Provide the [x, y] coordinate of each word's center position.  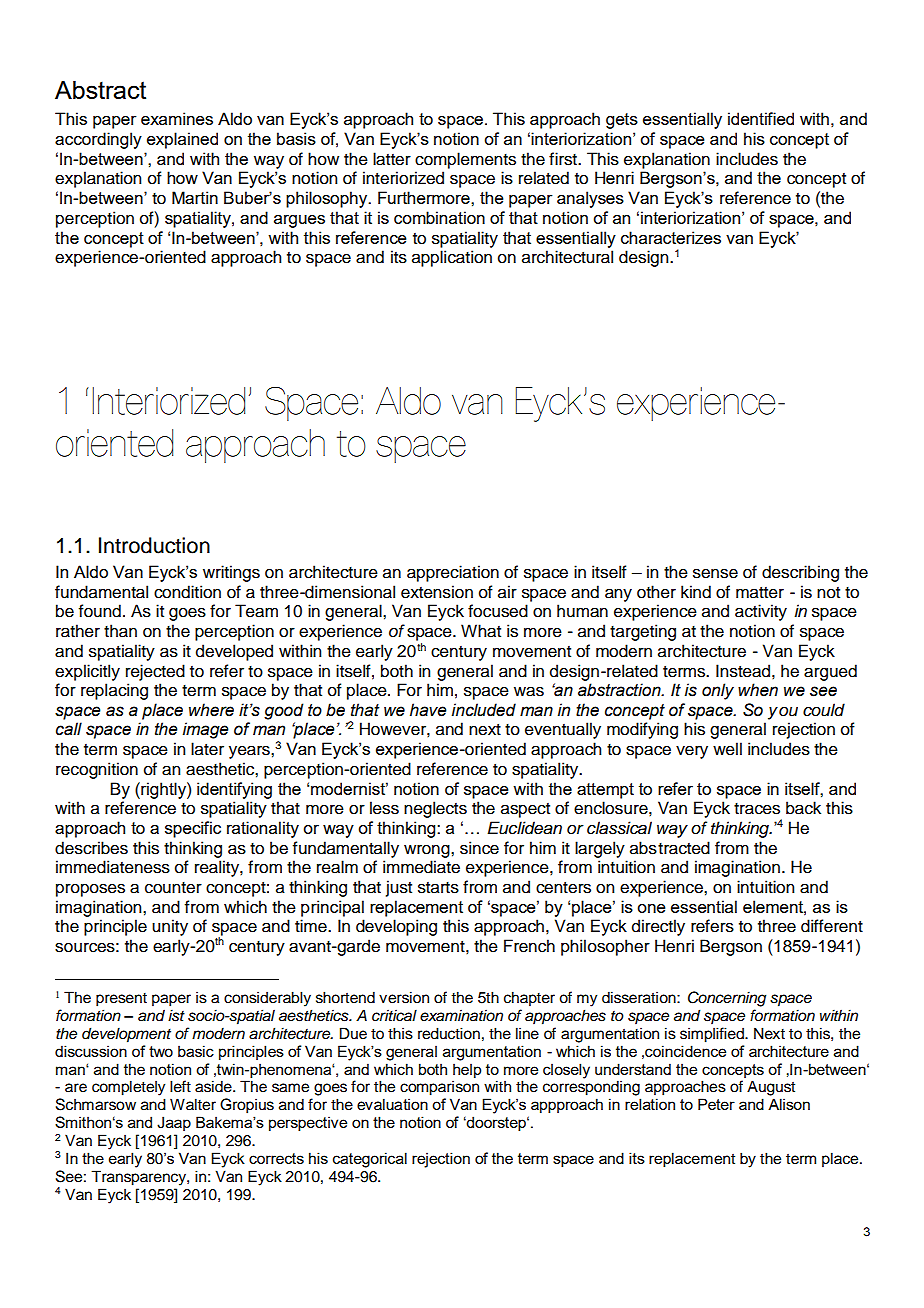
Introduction [154, 545]
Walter [193, 1104]
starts [438, 888]
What [481, 631]
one [651, 908]
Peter [716, 1104]
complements [465, 160]
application [452, 258]
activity [761, 612]
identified [761, 118]
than [120, 631]
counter [173, 888]
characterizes [671, 237]
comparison [439, 1088]
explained [182, 140]
